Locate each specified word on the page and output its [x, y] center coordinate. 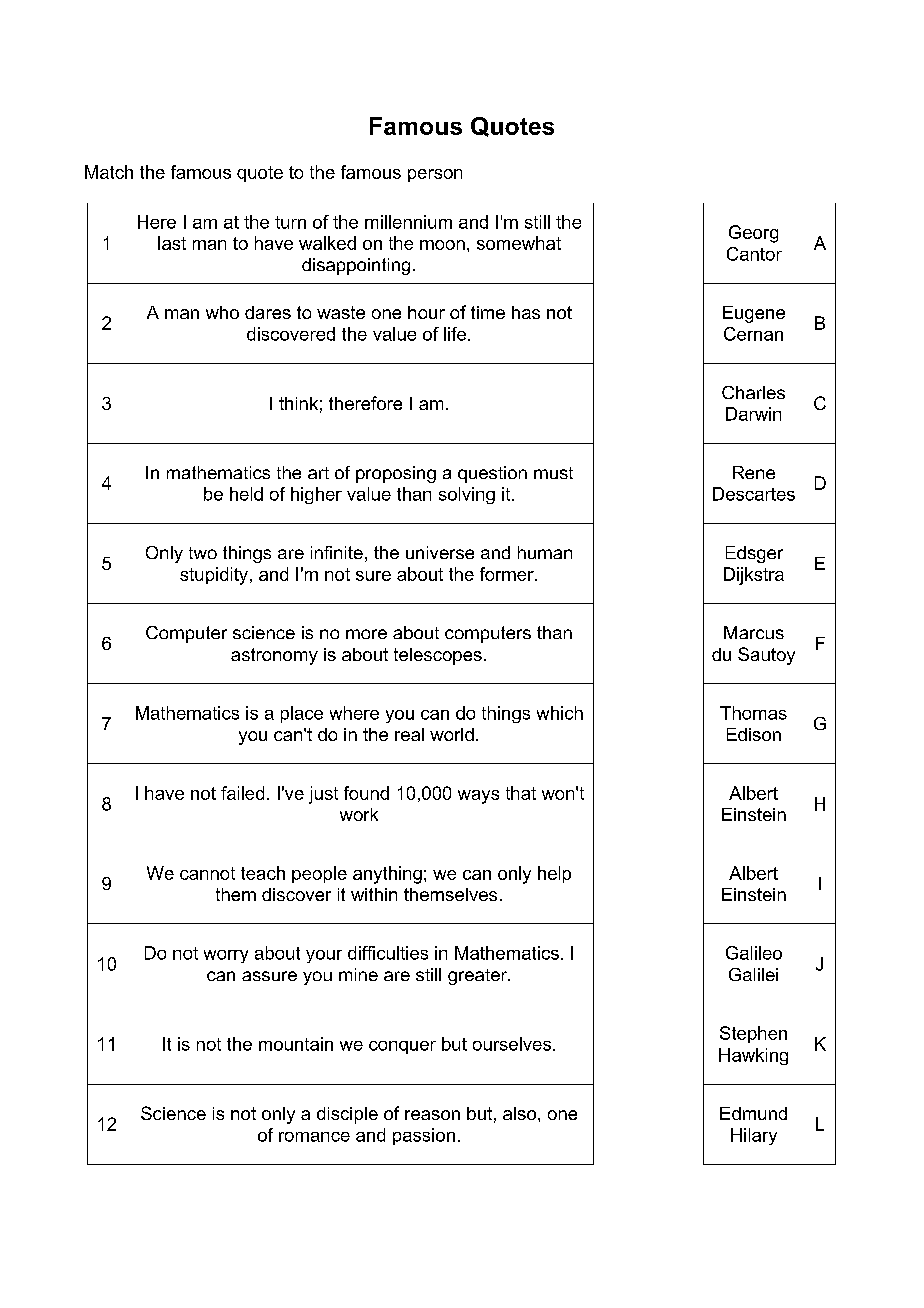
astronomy [274, 656]
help [554, 874]
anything [387, 875]
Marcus [754, 632]
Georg [753, 234]
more [366, 634]
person [435, 175]
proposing [396, 474]
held [246, 494]
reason [432, 1115]
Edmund [753, 1113]
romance [314, 1137]
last [172, 243]
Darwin [753, 414]
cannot [207, 873]
